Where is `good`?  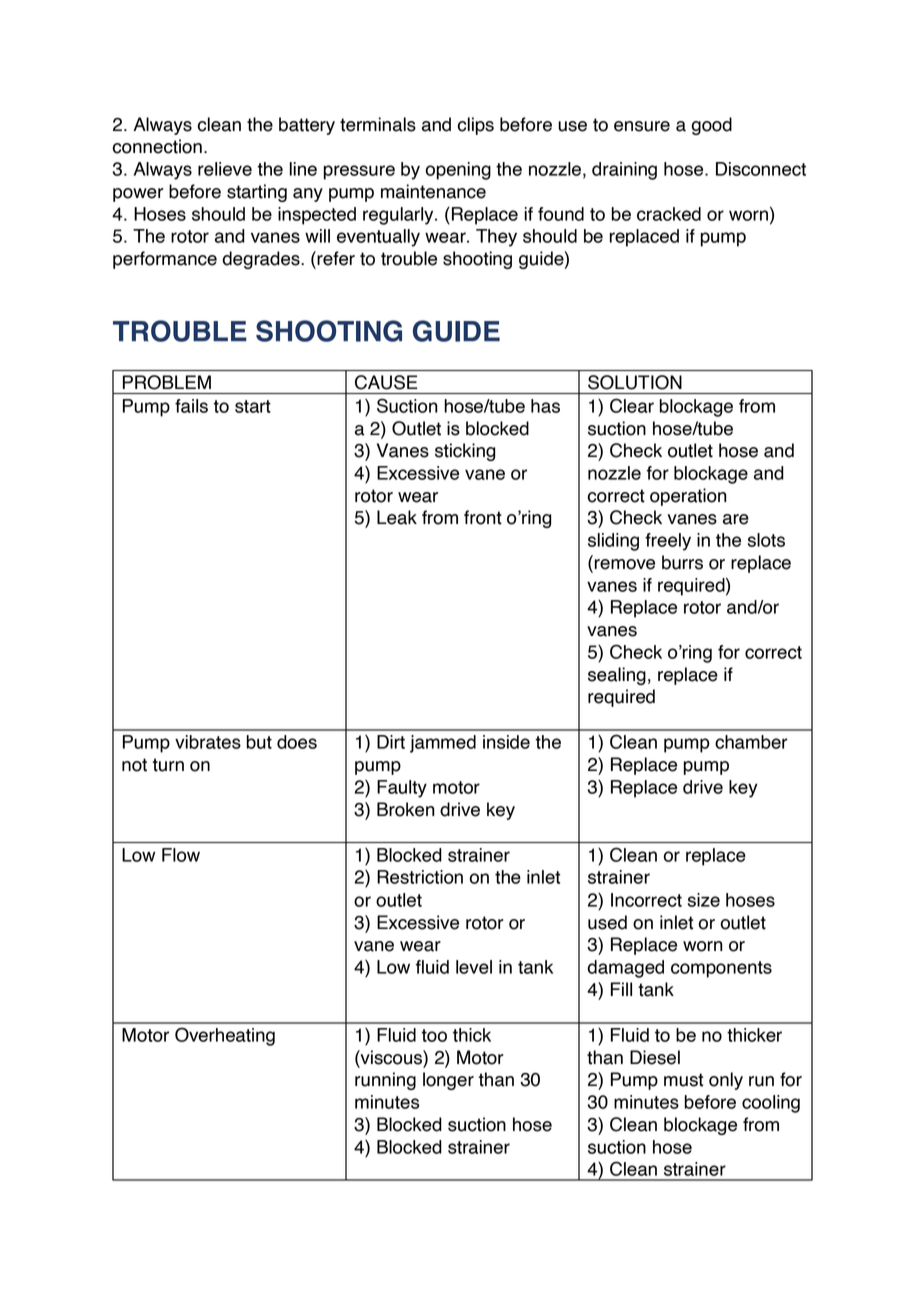
good is located at coordinates (712, 126).
